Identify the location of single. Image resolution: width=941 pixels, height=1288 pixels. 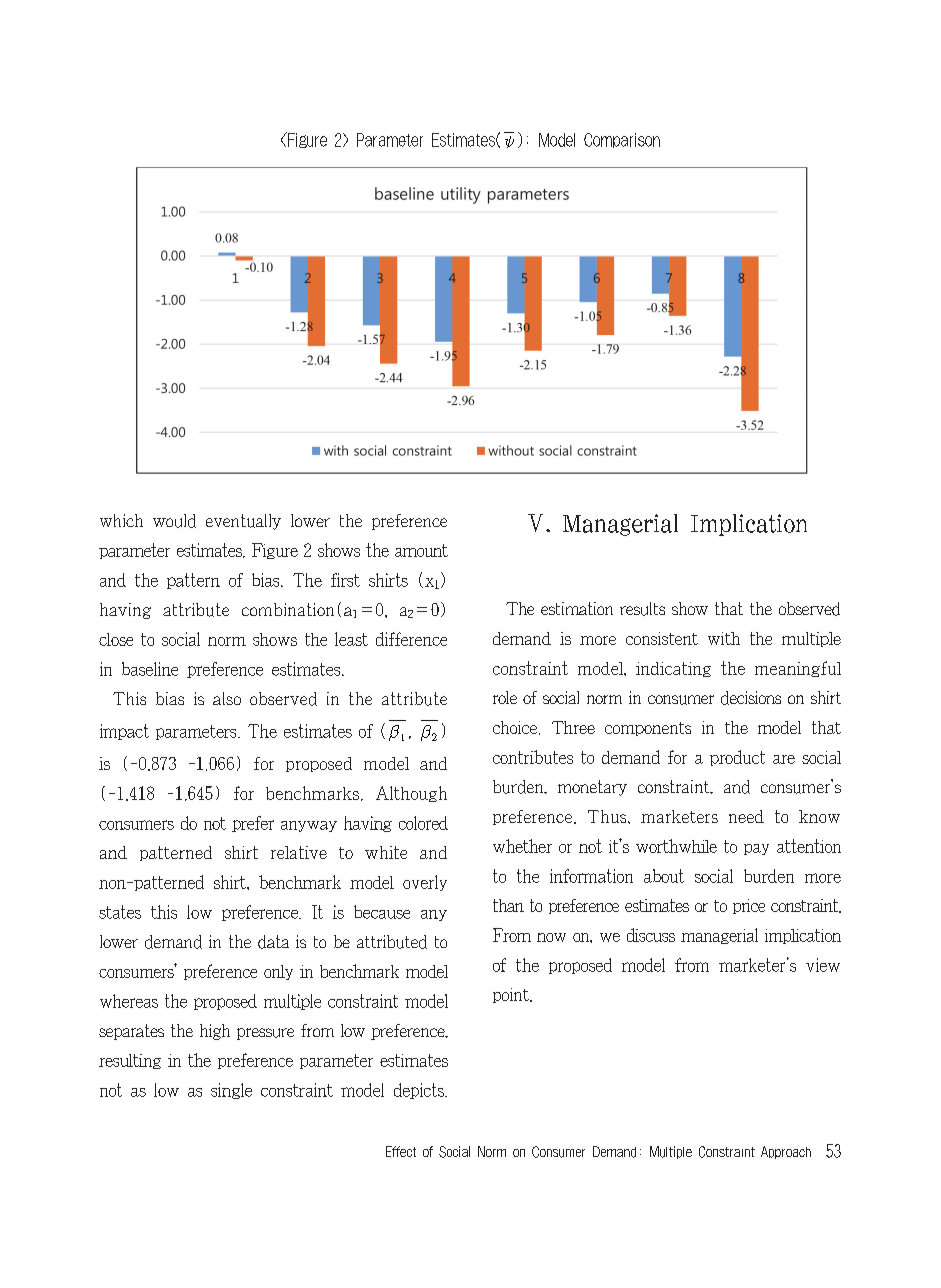
(231, 1091).
